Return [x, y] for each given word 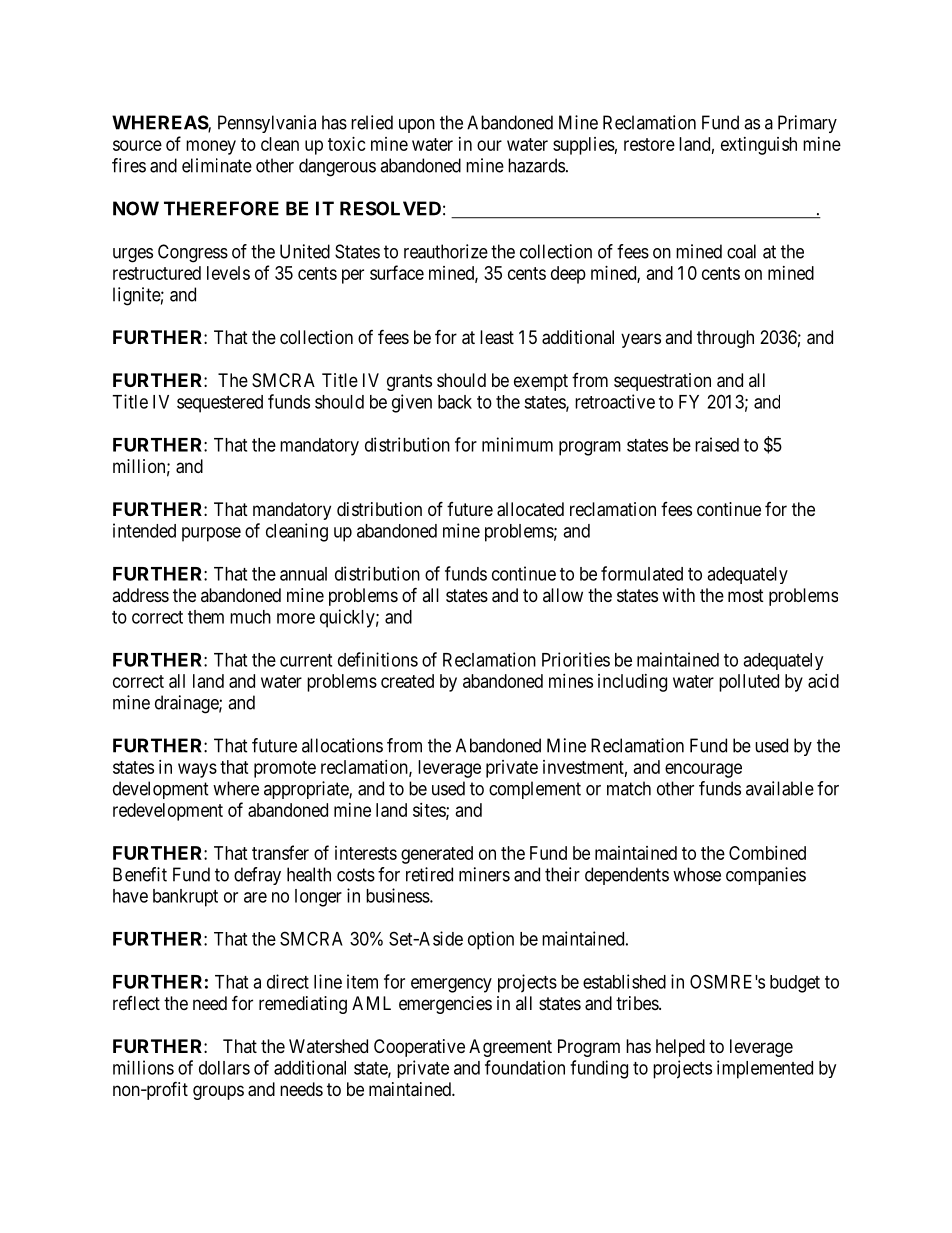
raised [717, 444]
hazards [536, 165]
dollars [224, 1068]
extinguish [759, 146]
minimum [517, 444]
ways [197, 770]
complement [535, 790]
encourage [703, 770]
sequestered [220, 404]
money [211, 147]
